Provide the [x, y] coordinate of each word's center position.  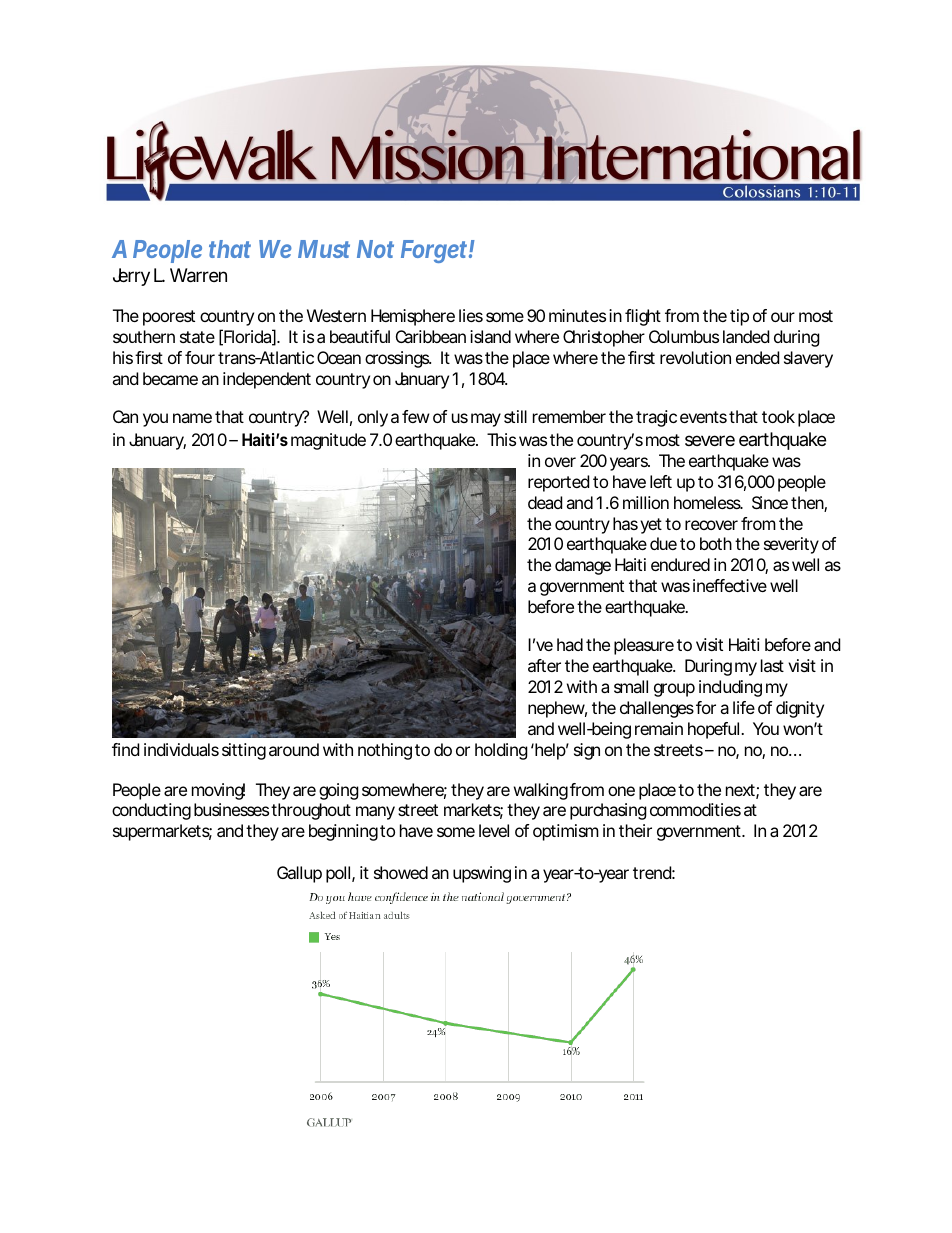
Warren [198, 275]
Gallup [299, 874]
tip [739, 317]
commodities [695, 809]
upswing [482, 874]
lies [471, 315]
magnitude [328, 441]
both [716, 543]
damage [583, 566]
